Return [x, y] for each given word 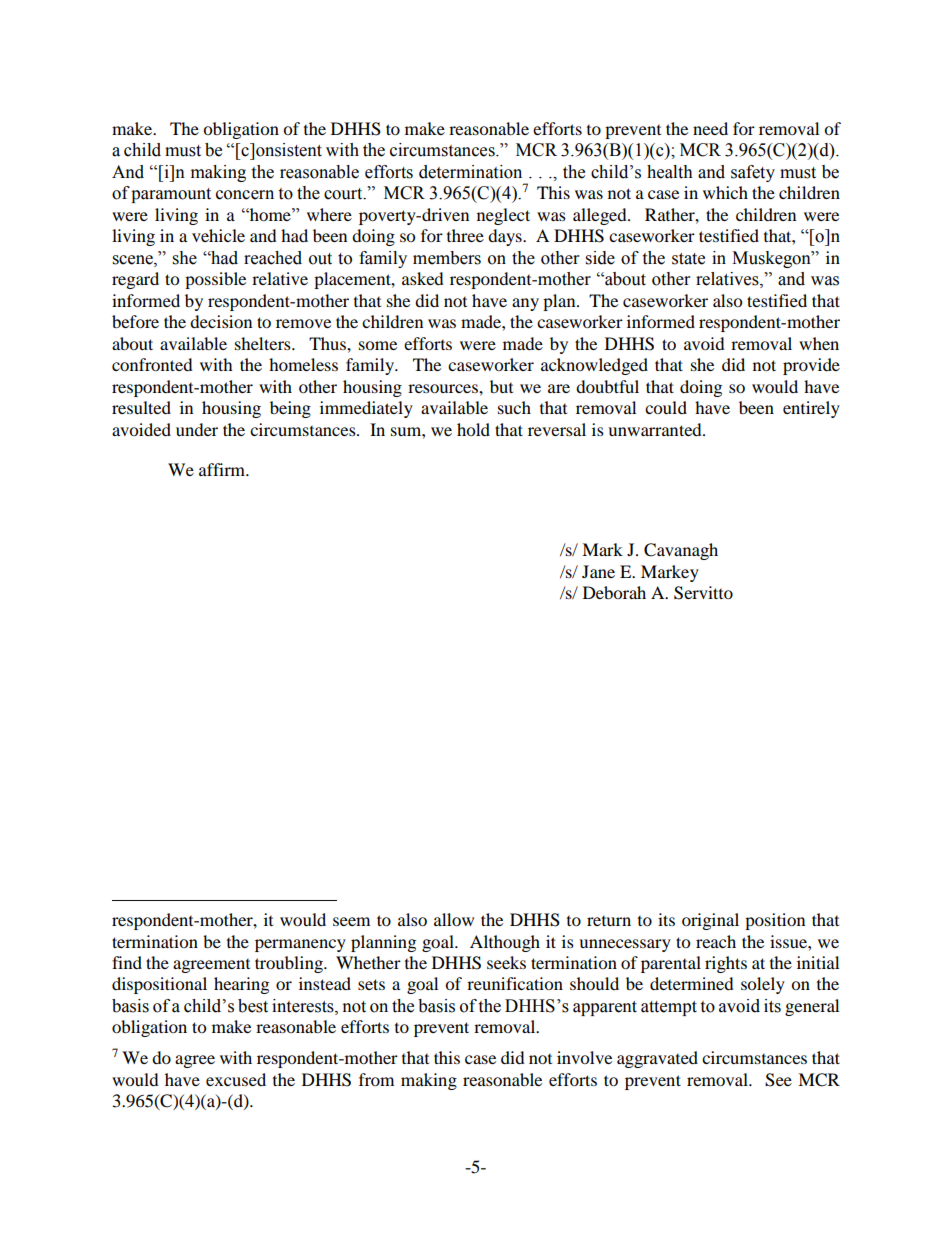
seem [351, 921]
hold [473, 429]
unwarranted [656, 429]
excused [236, 1079]
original [710, 921]
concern [245, 195]
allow [454, 919]
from [376, 1079]
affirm [223, 469]
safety [753, 173]
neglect [503, 216]
